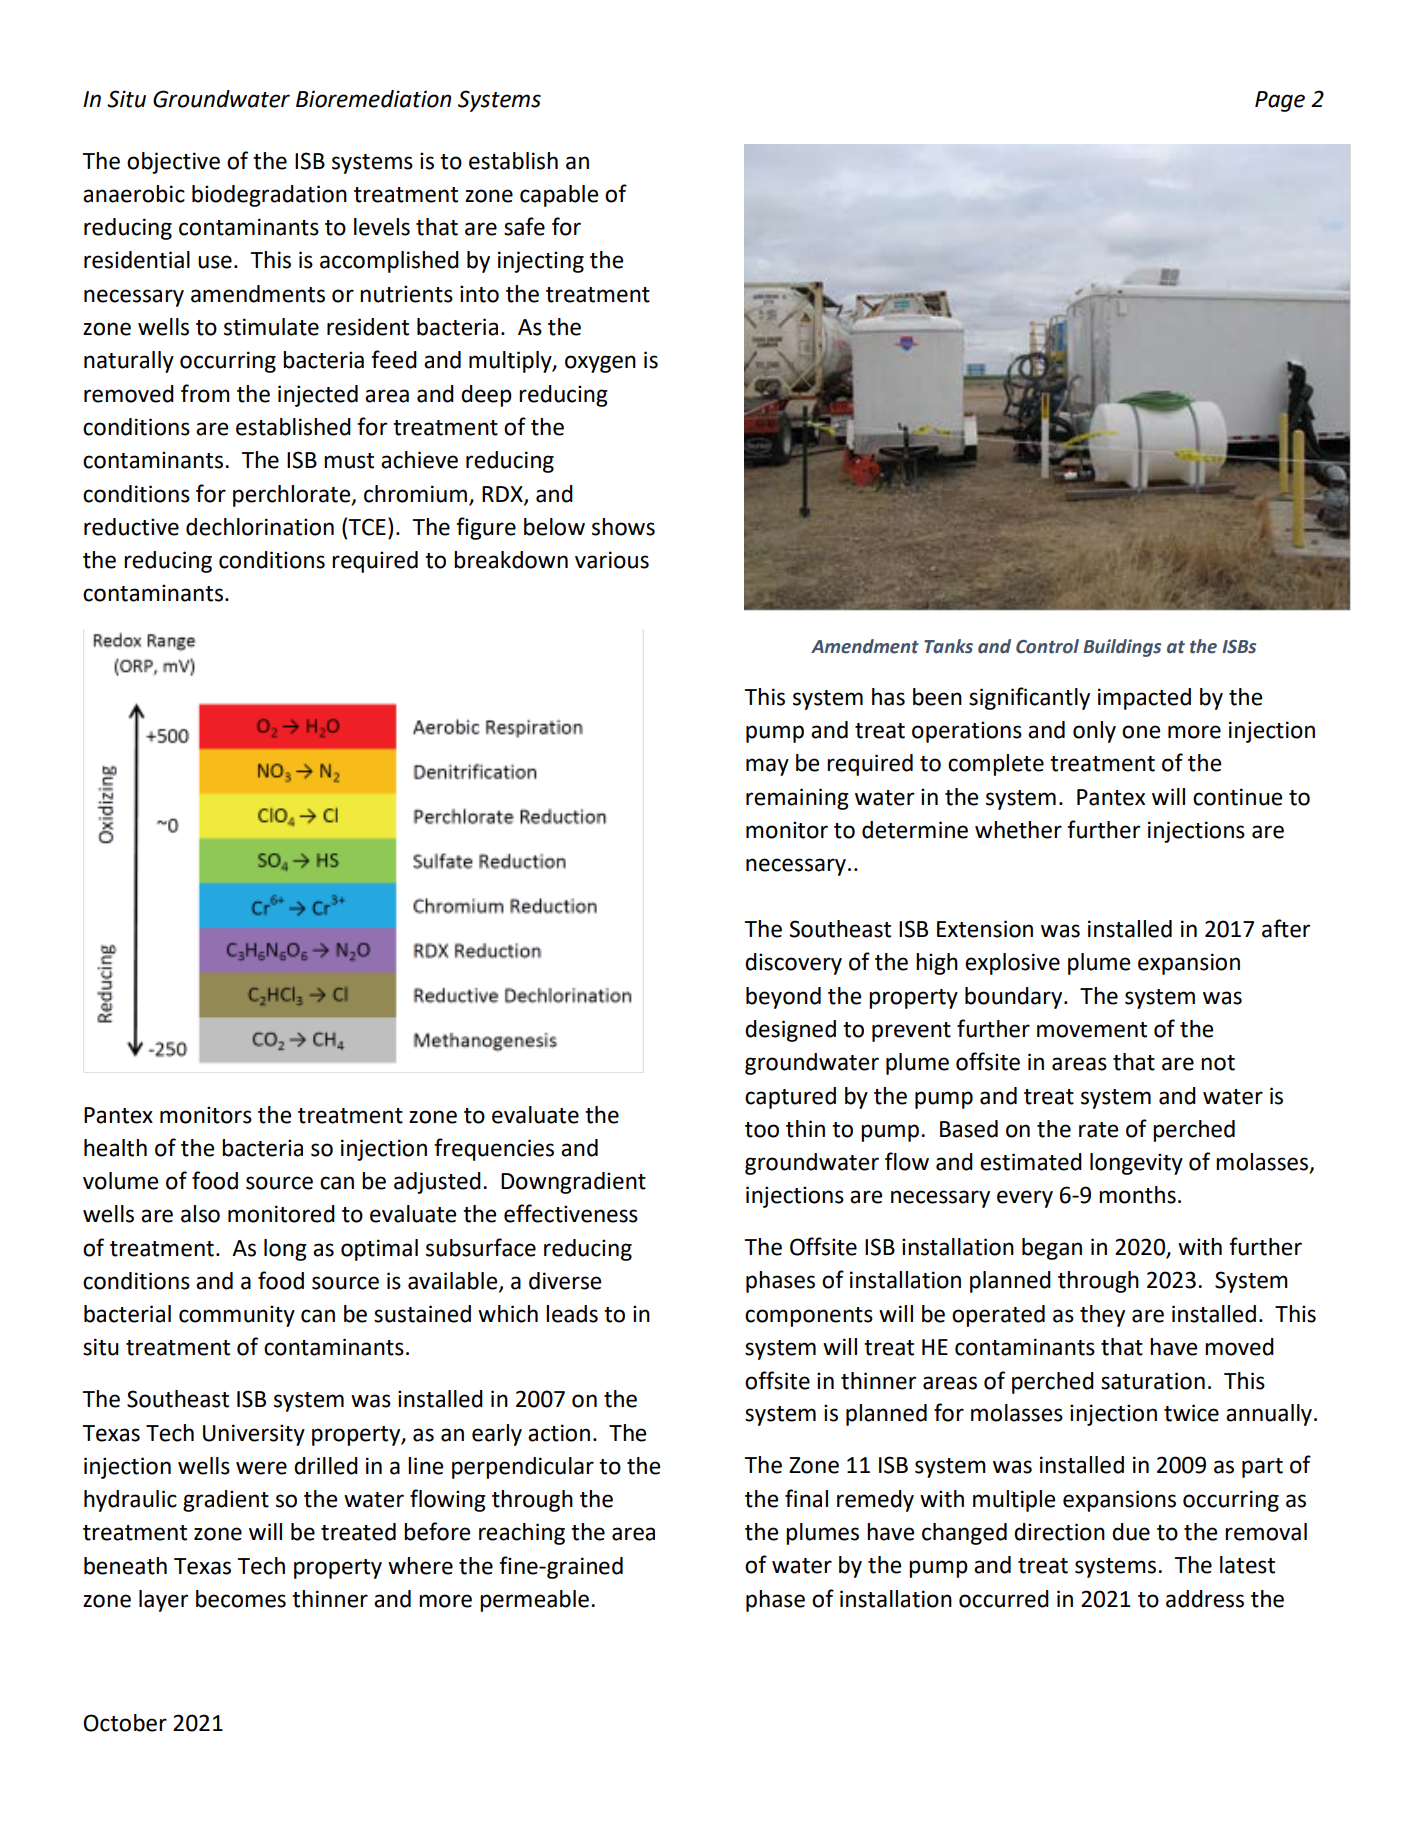 The width and height of the document is (1407, 1821). I want to click on community, so click(237, 1316).
